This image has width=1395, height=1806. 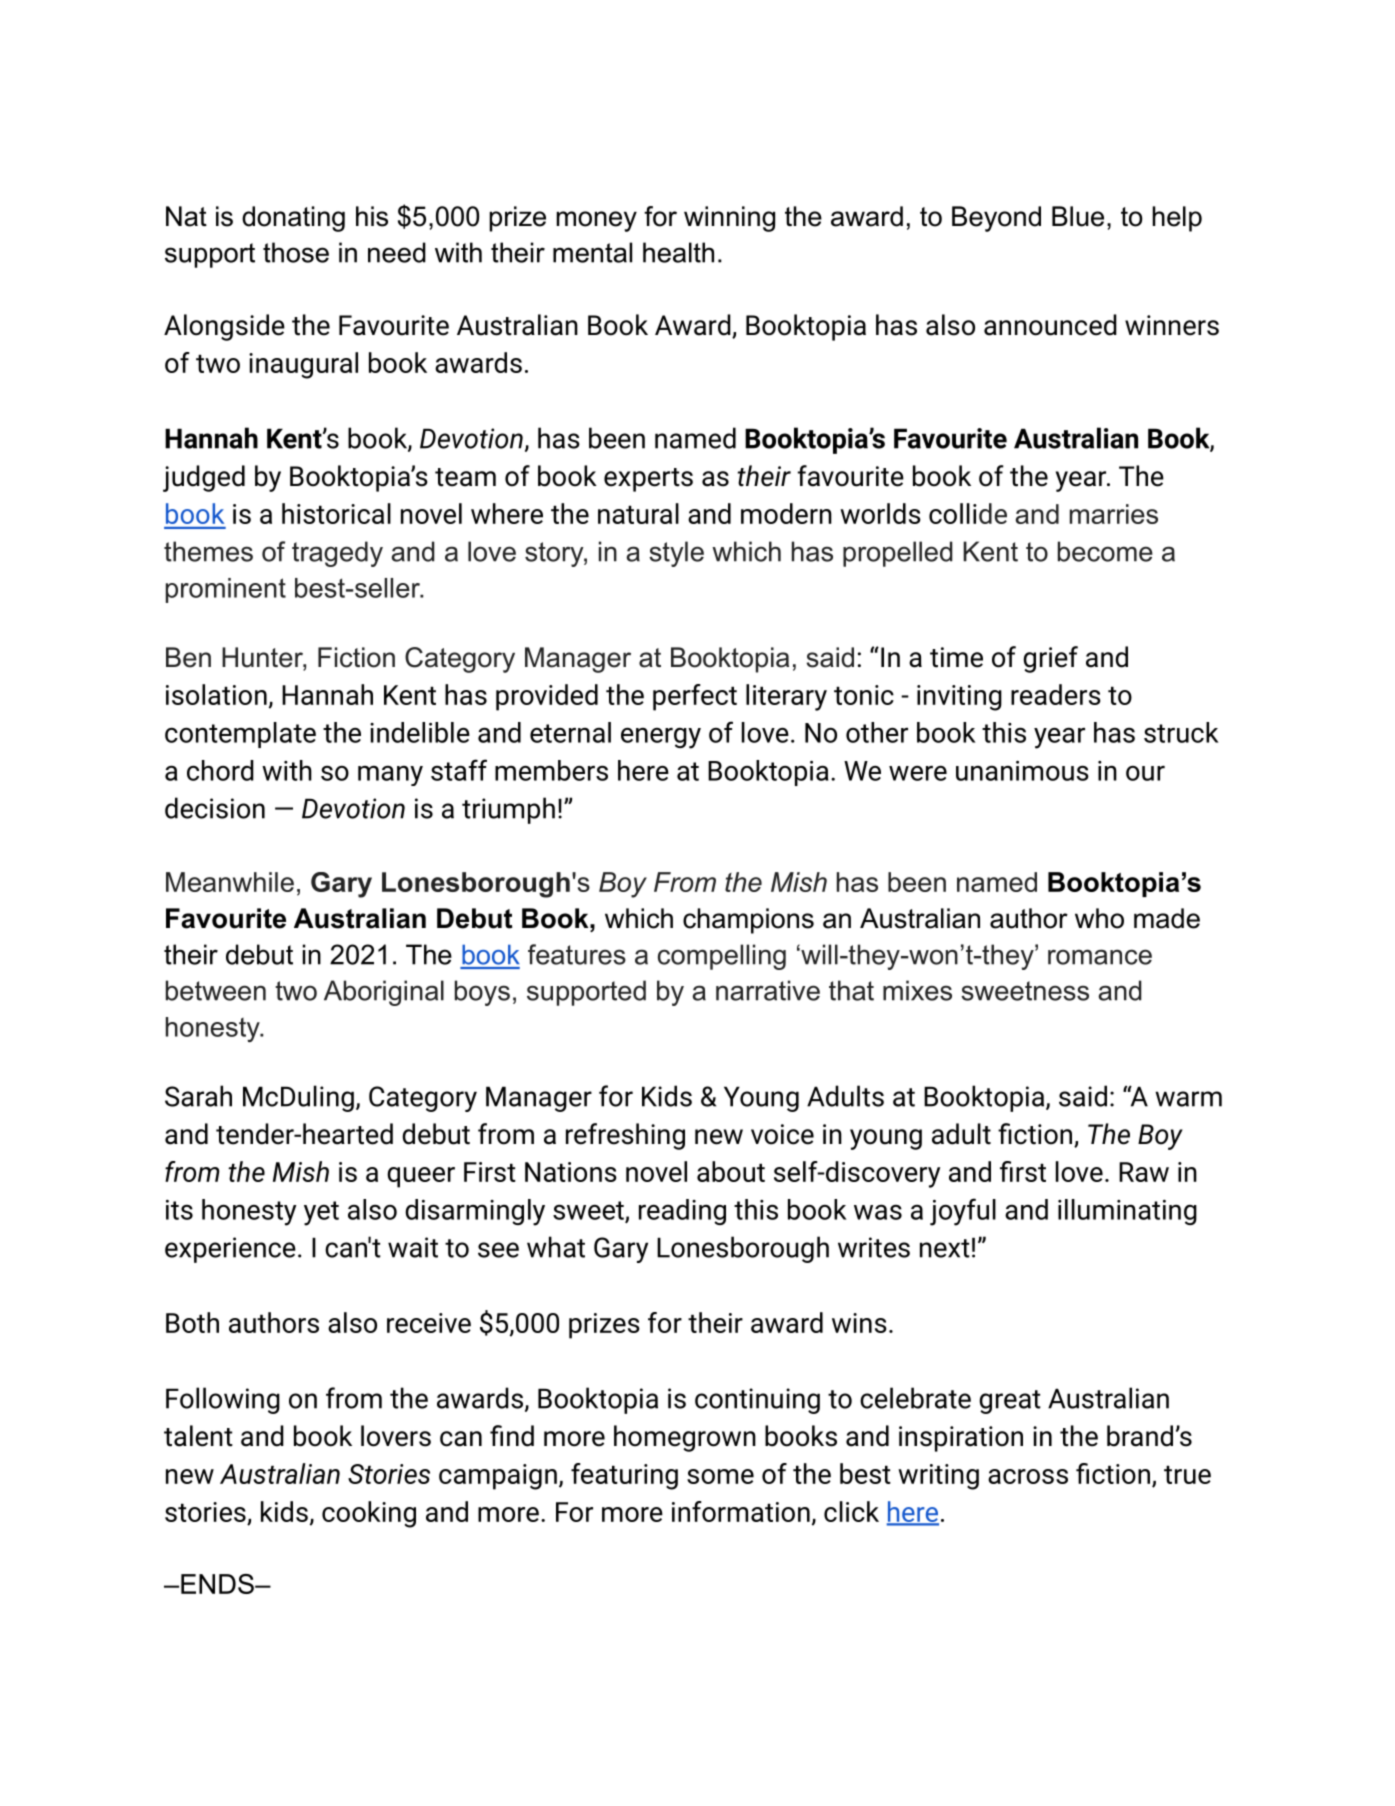 What do you see at coordinates (1099, 918) in the image?
I see `who` at bounding box center [1099, 918].
